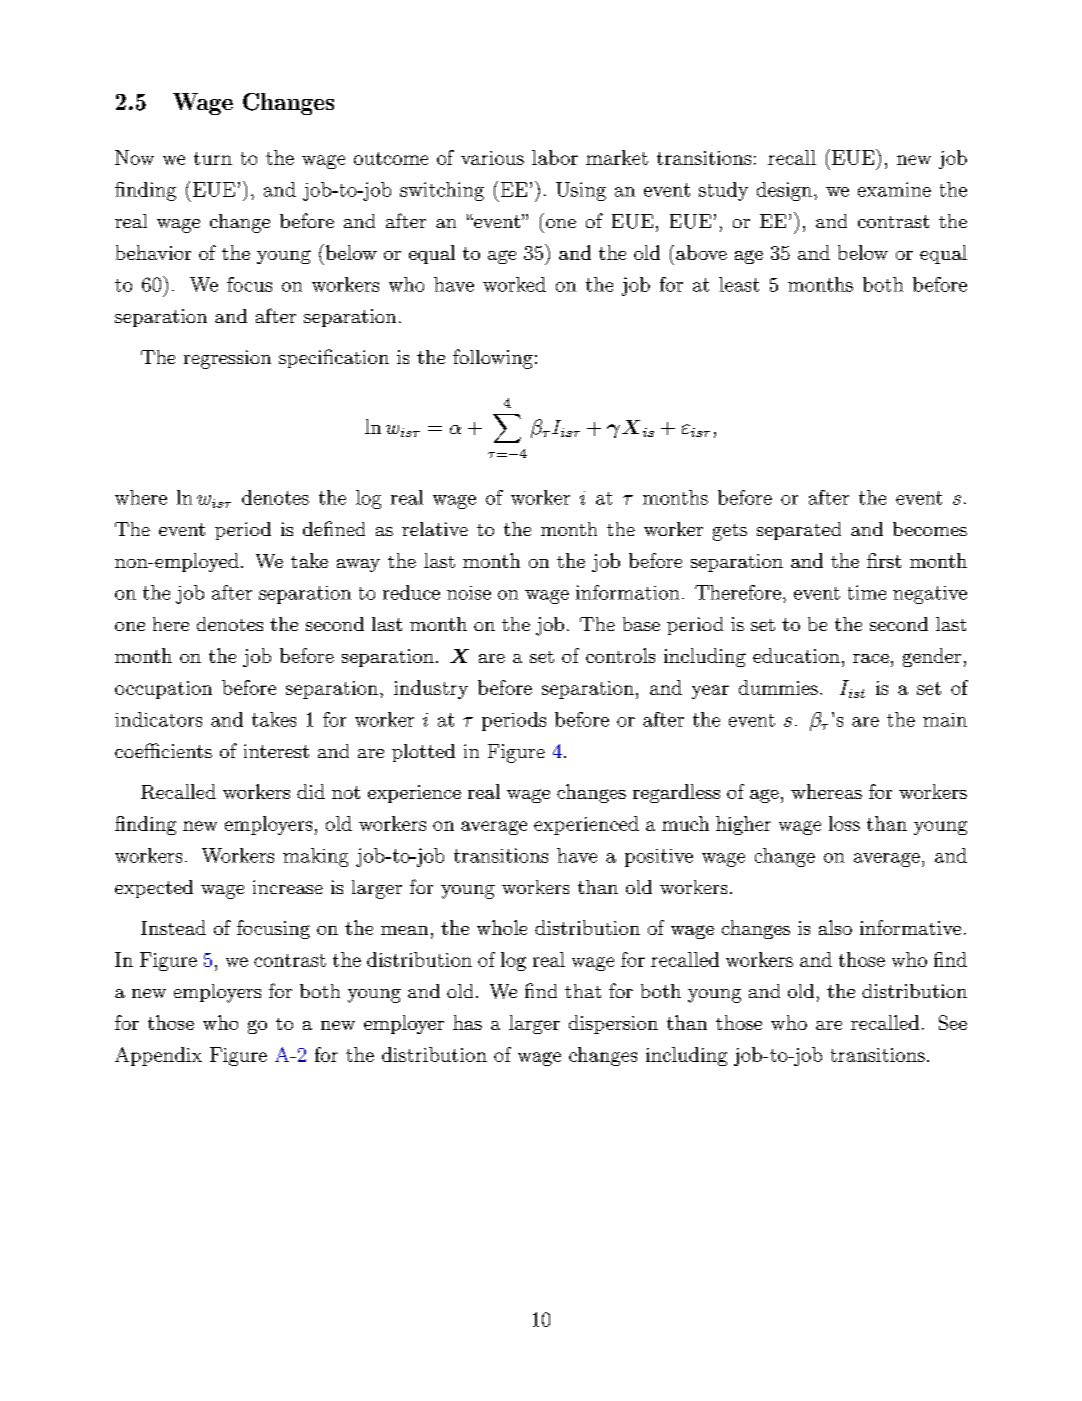 This screenshot has height=1401, width=1082. I want to click on plotted, so click(423, 753).
